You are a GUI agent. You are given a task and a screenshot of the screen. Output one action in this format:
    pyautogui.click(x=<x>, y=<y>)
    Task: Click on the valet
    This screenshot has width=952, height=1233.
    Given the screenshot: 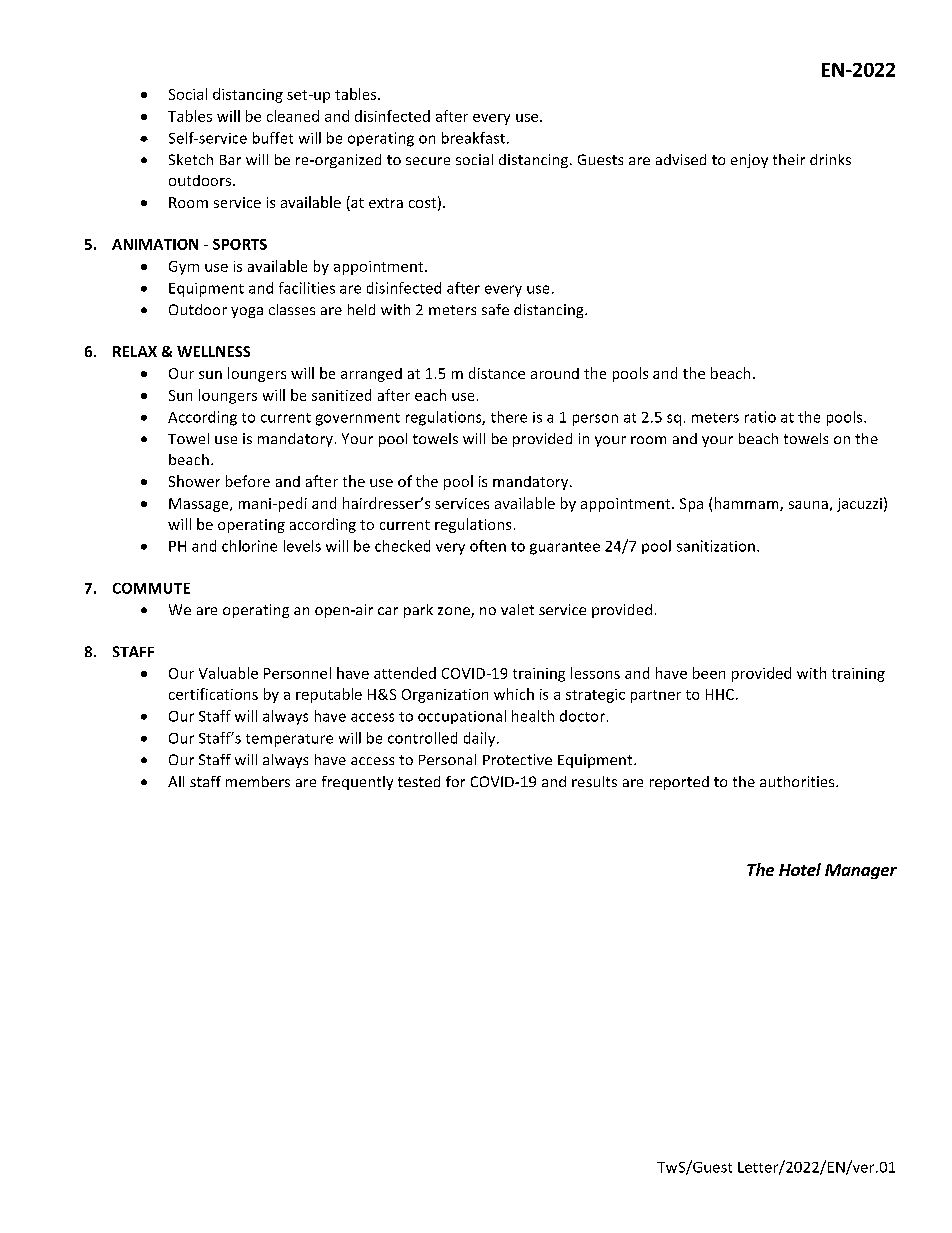 What is the action you would take?
    pyautogui.click(x=517, y=609)
